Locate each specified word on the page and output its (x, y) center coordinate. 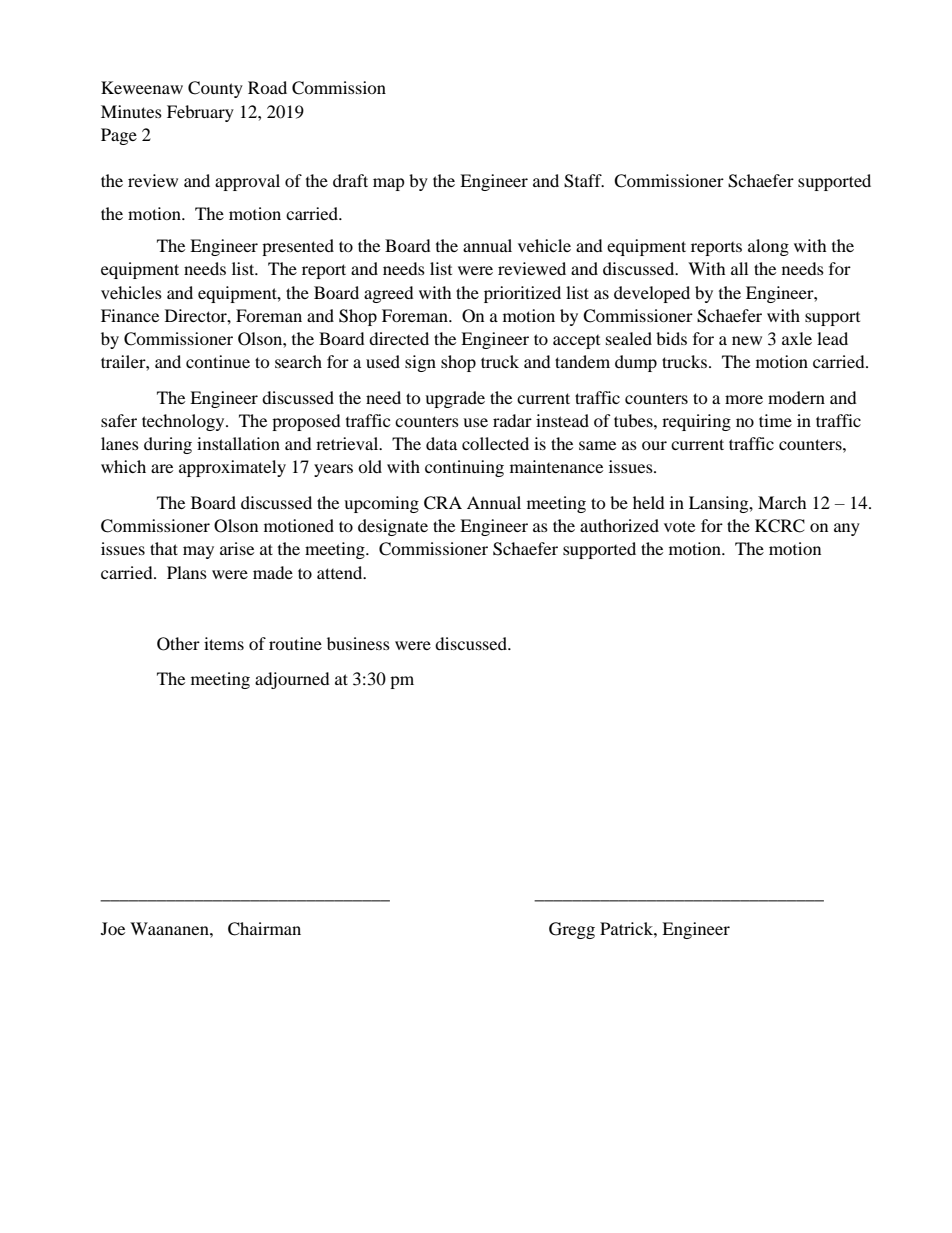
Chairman (264, 929)
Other (178, 644)
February (200, 113)
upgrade (455, 399)
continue (218, 361)
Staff (584, 181)
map (389, 184)
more (744, 399)
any (847, 529)
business (358, 643)
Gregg (572, 930)
